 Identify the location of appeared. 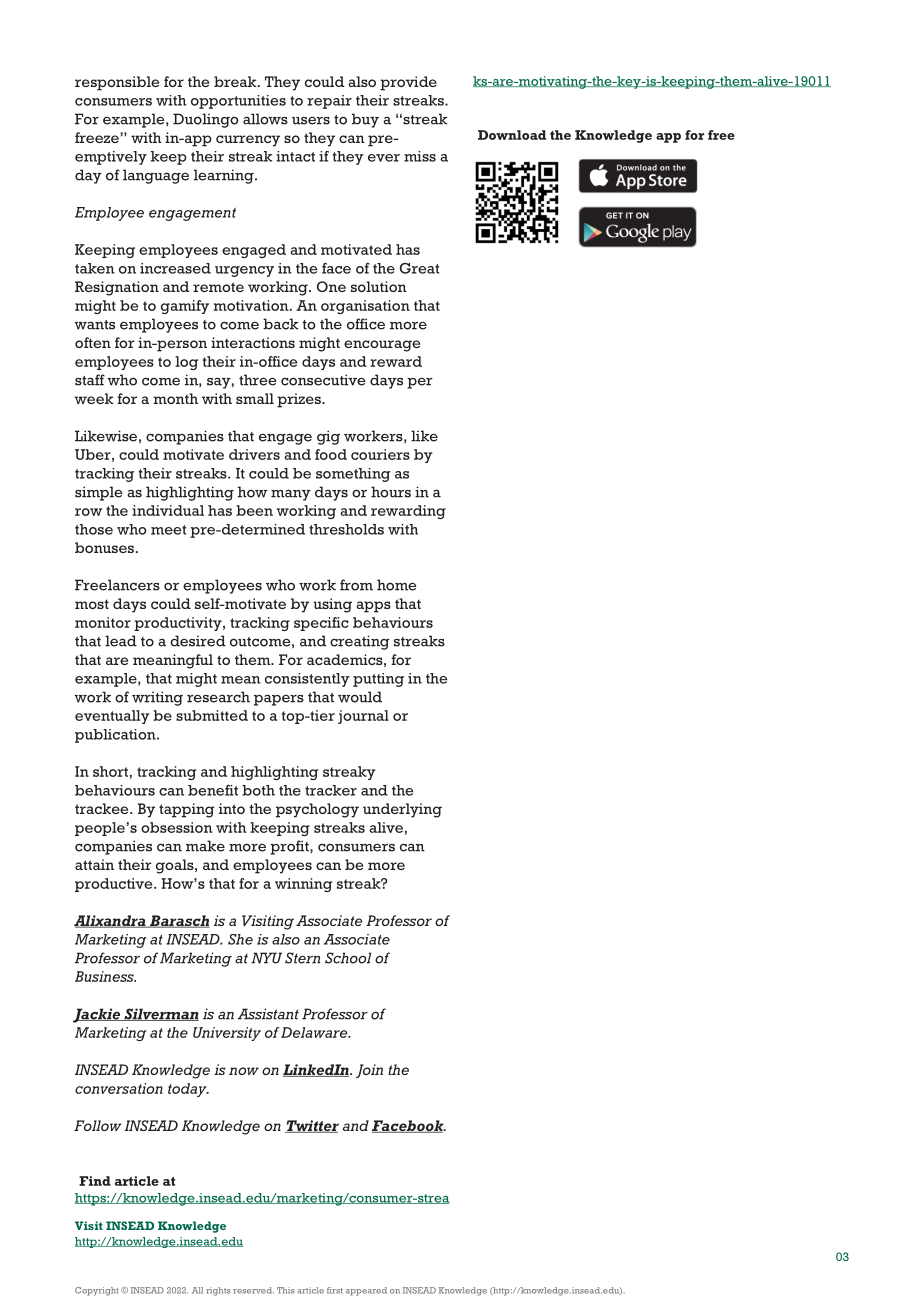
(366, 1291).
